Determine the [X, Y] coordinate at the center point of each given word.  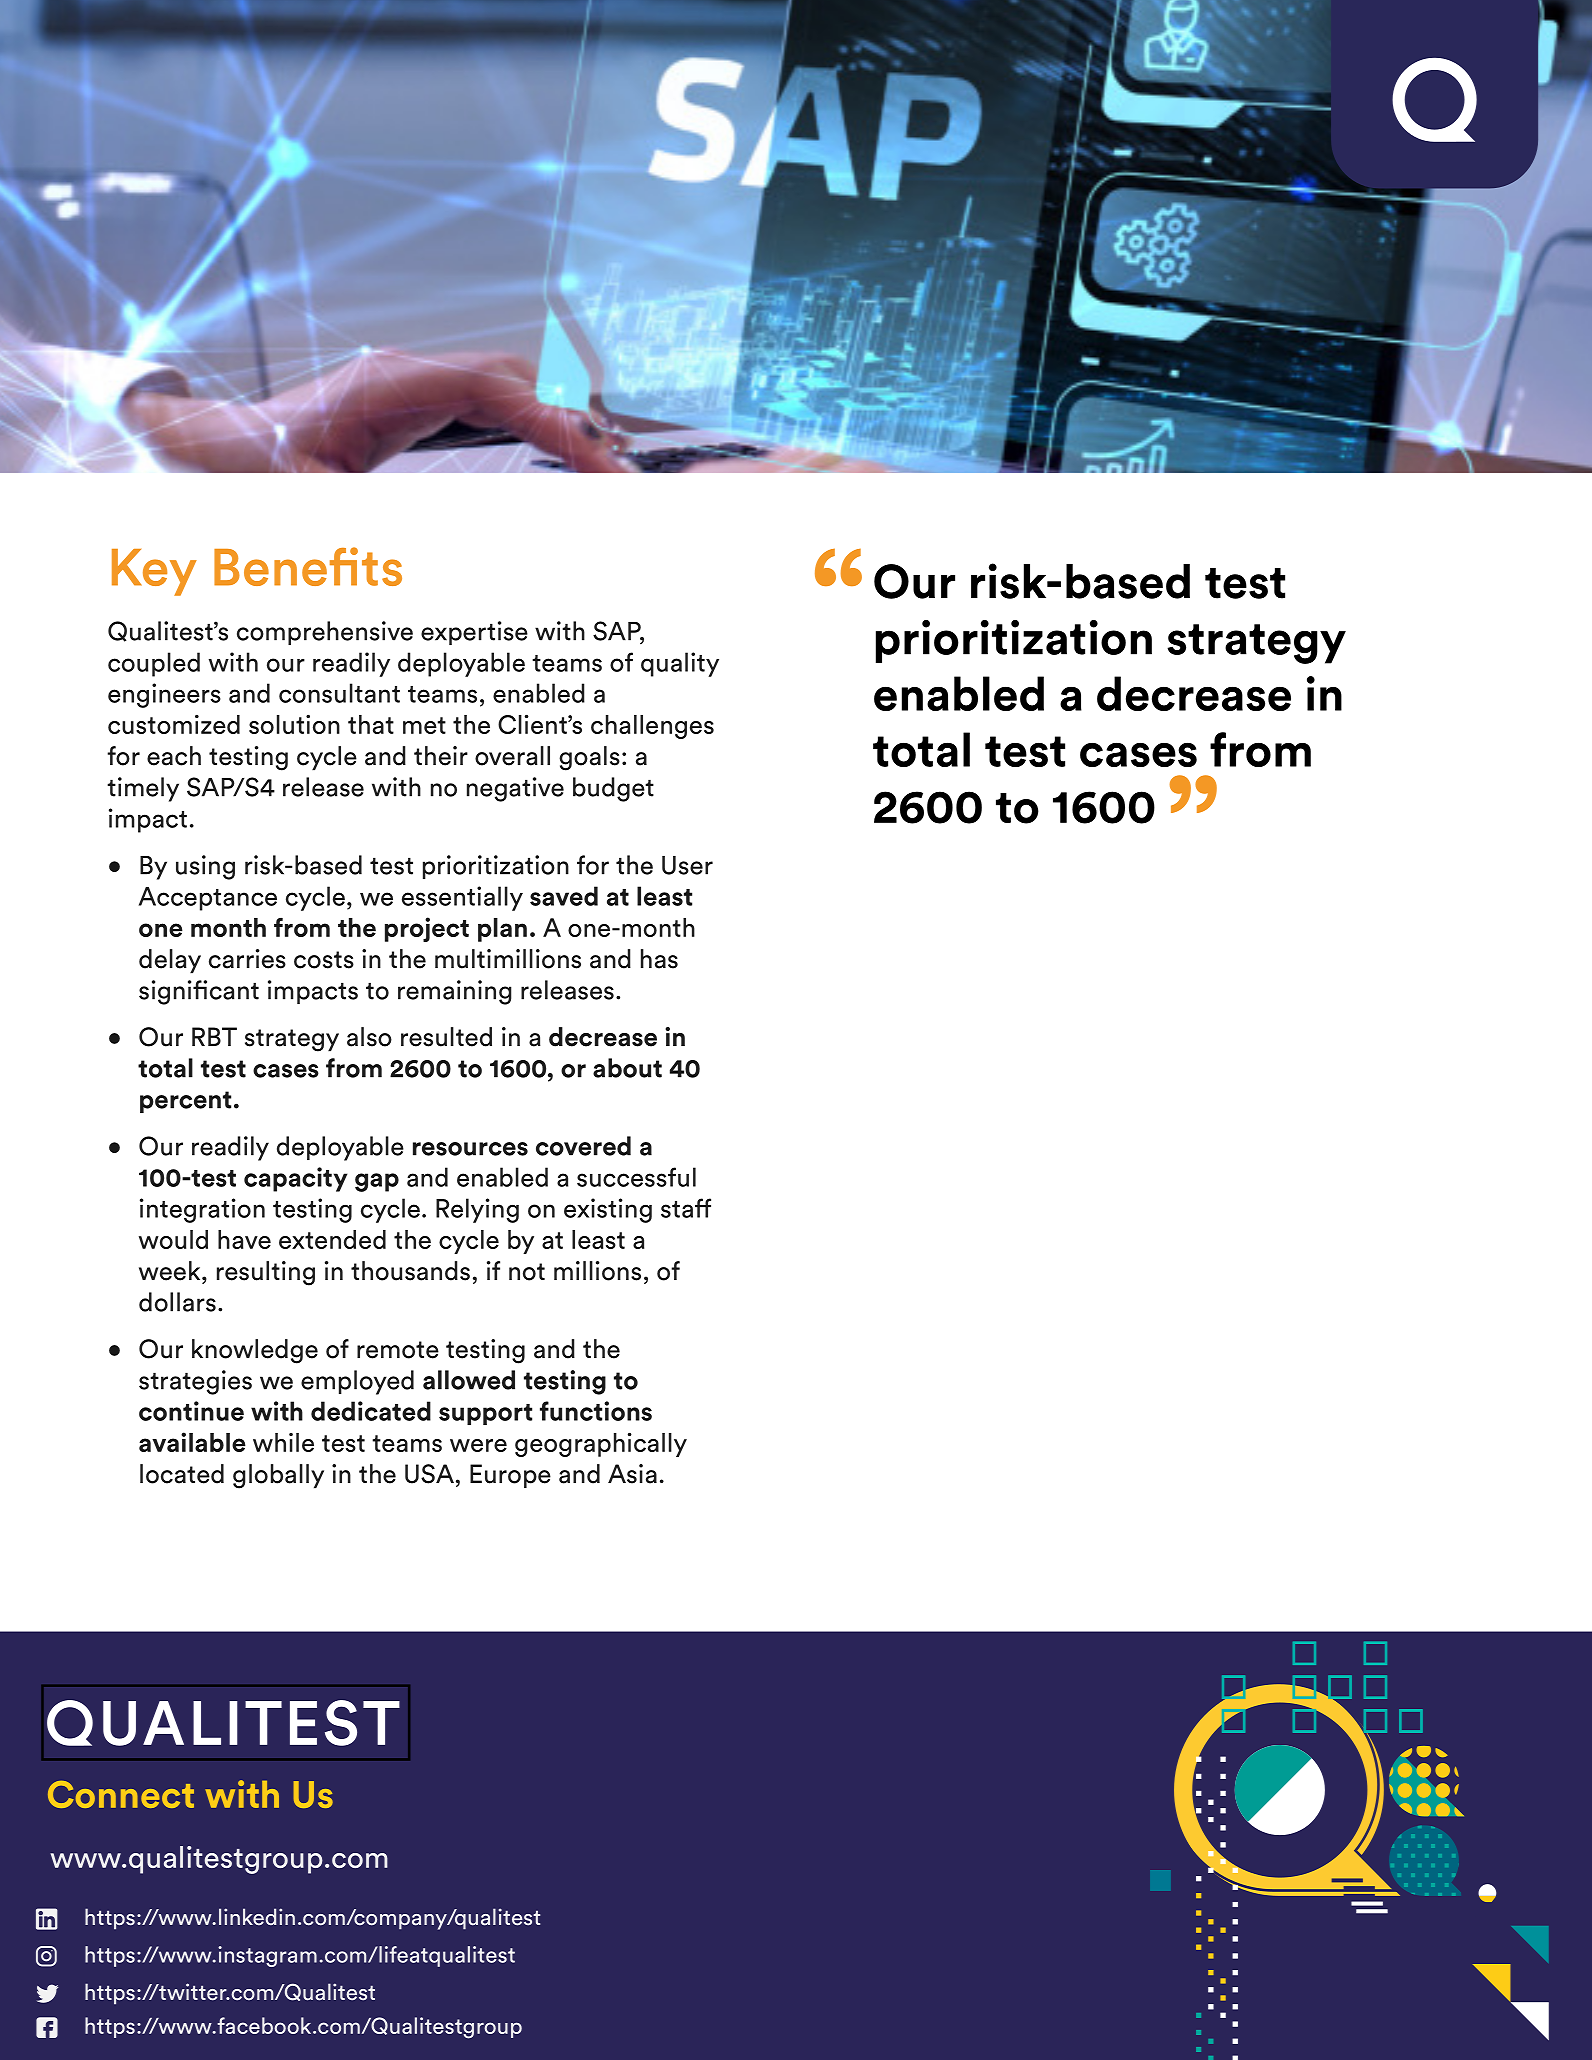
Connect [121, 1794]
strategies [195, 1382]
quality [680, 664]
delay [170, 961]
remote [398, 1350]
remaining [455, 992]
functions [596, 1411]
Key [154, 572]
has [659, 959]
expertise [474, 633]
